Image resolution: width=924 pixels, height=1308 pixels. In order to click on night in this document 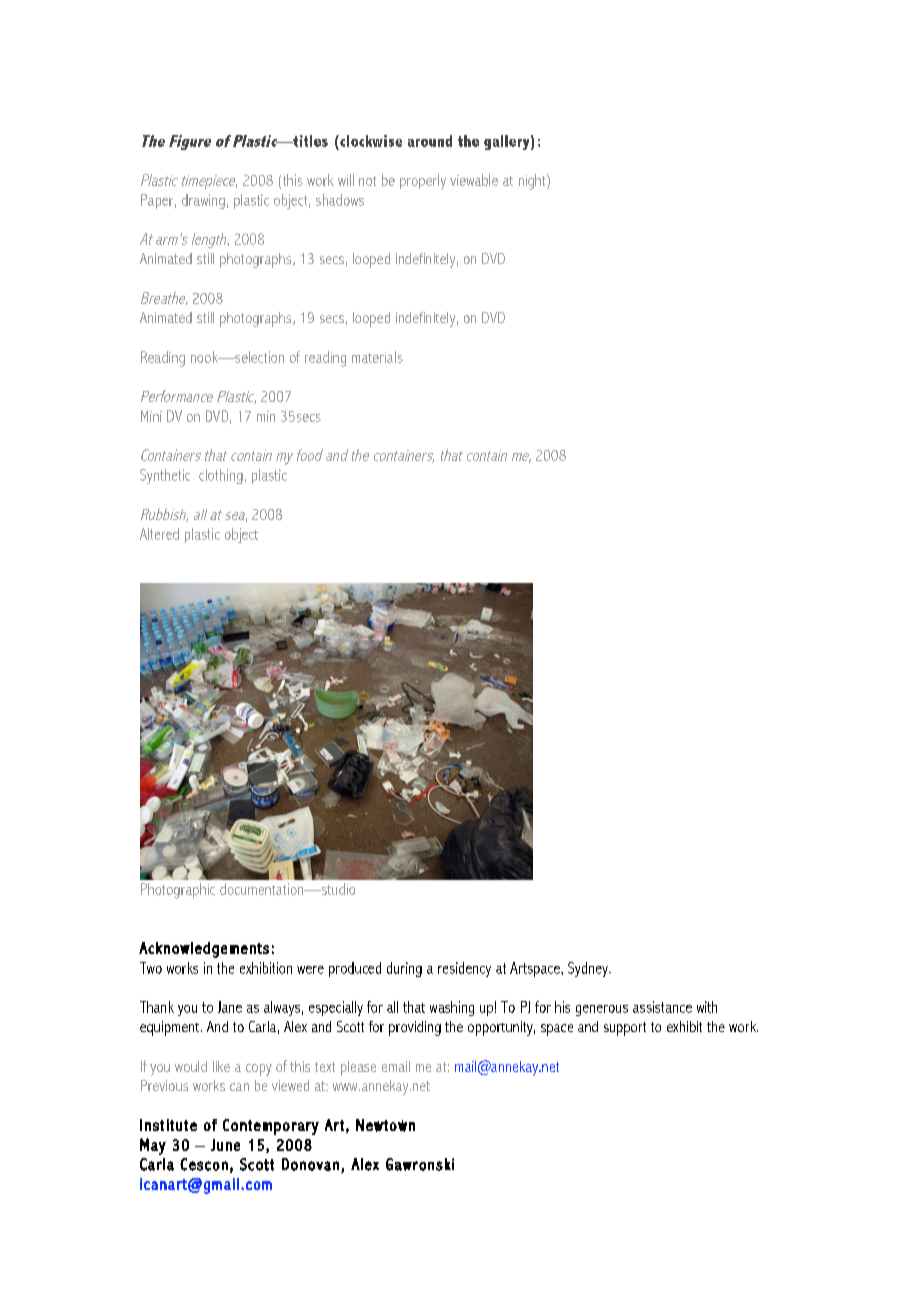, I will do `click(533, 182)`.
